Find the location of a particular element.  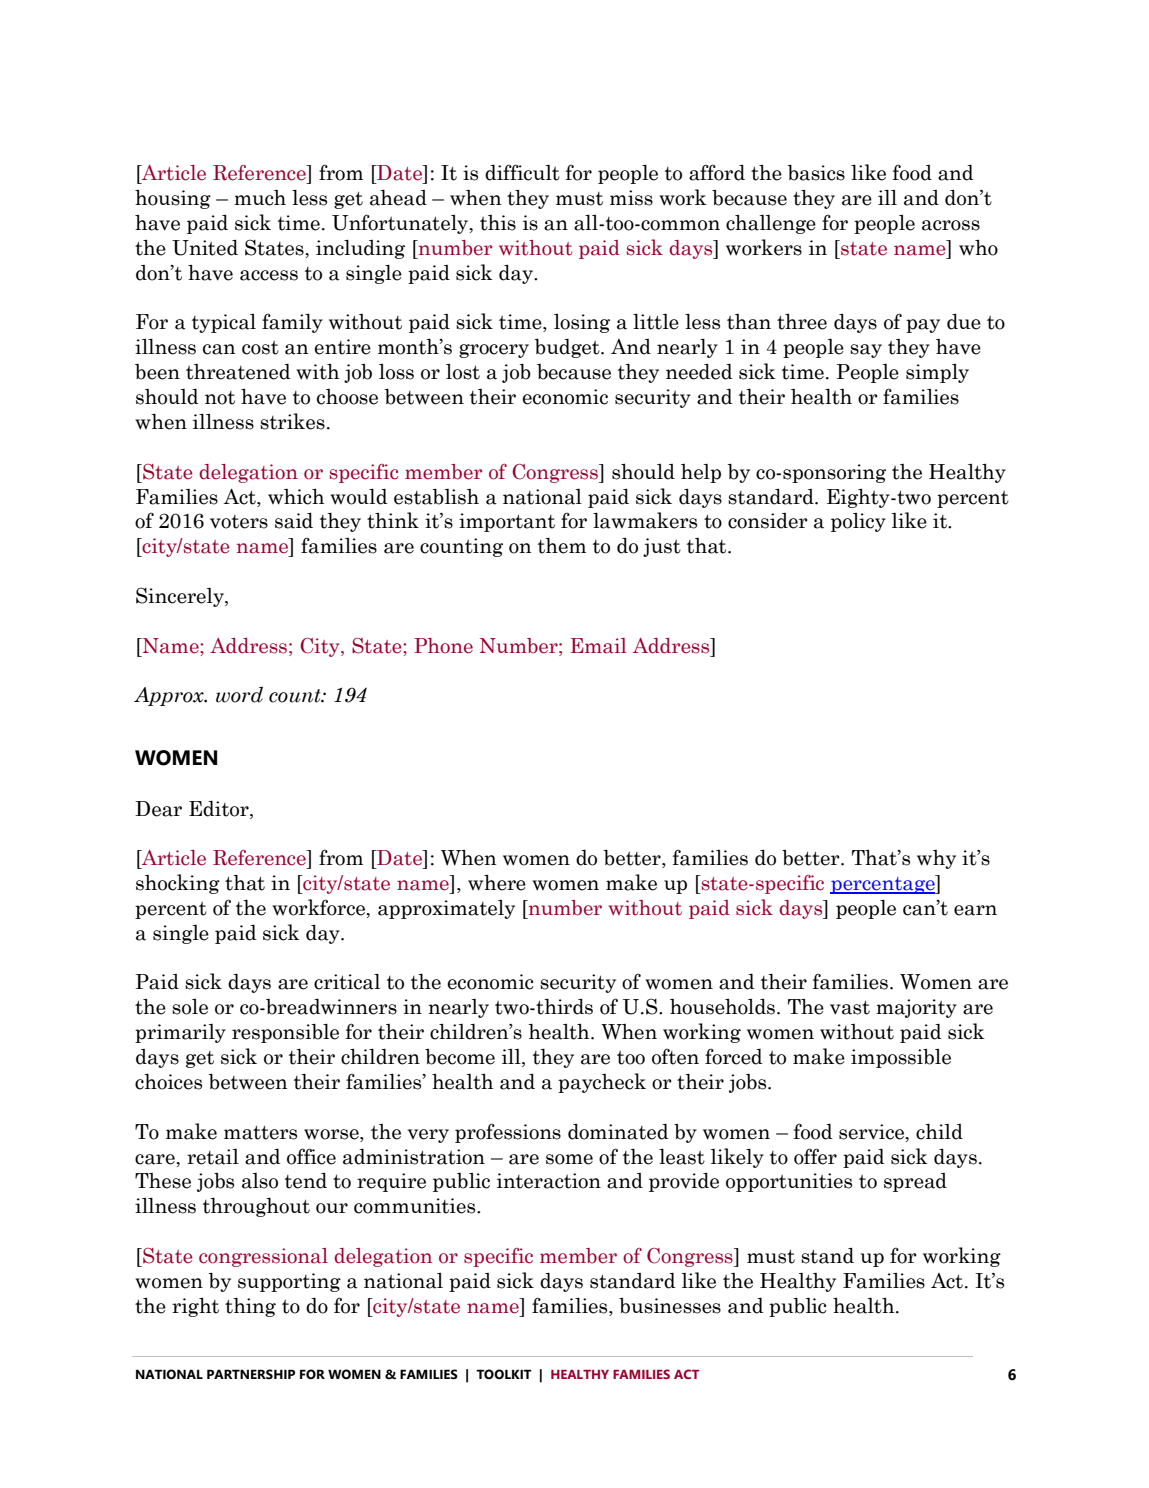

why is located at coordinates (936, 859).
